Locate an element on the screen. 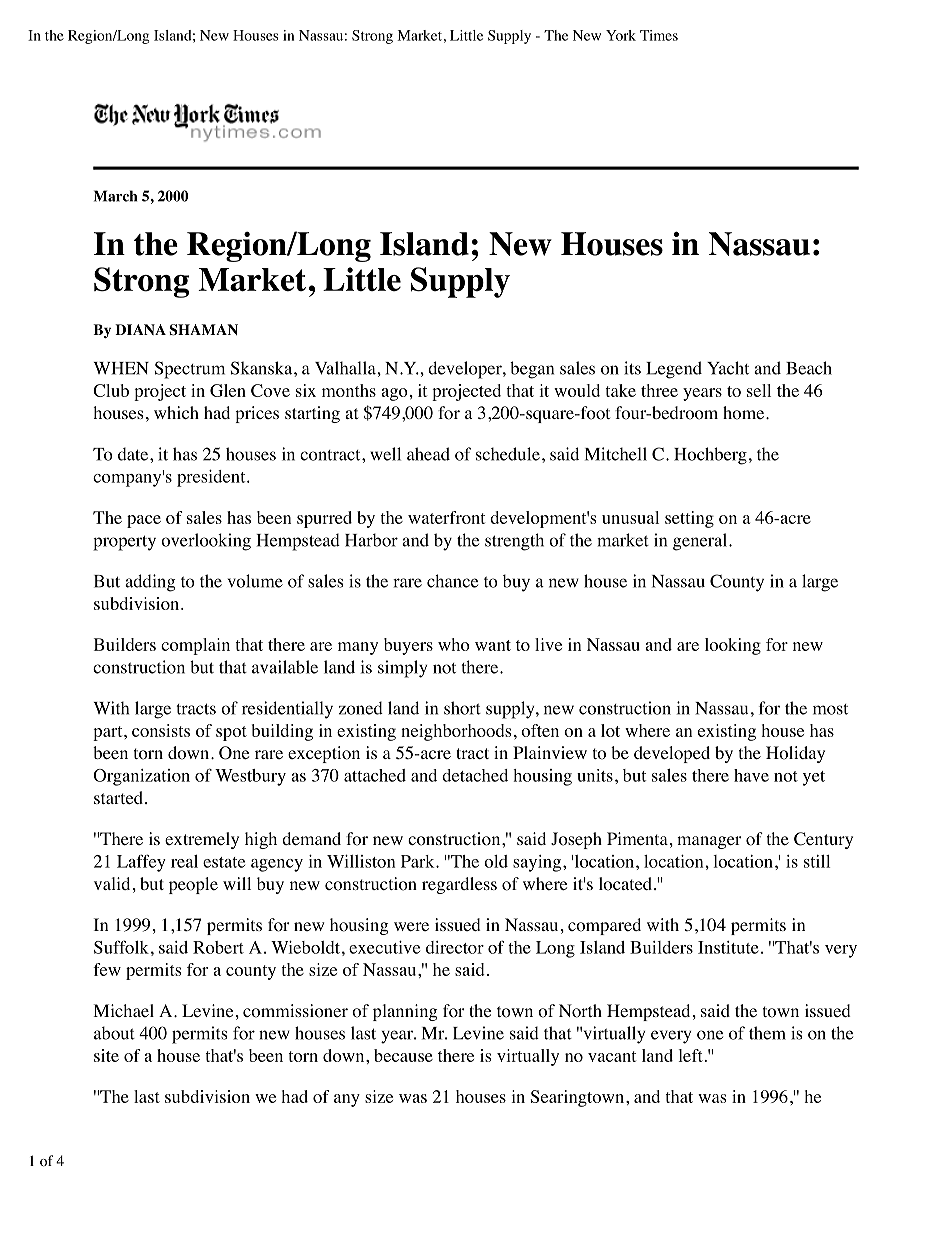  York is located at coordinates (621, 35).
